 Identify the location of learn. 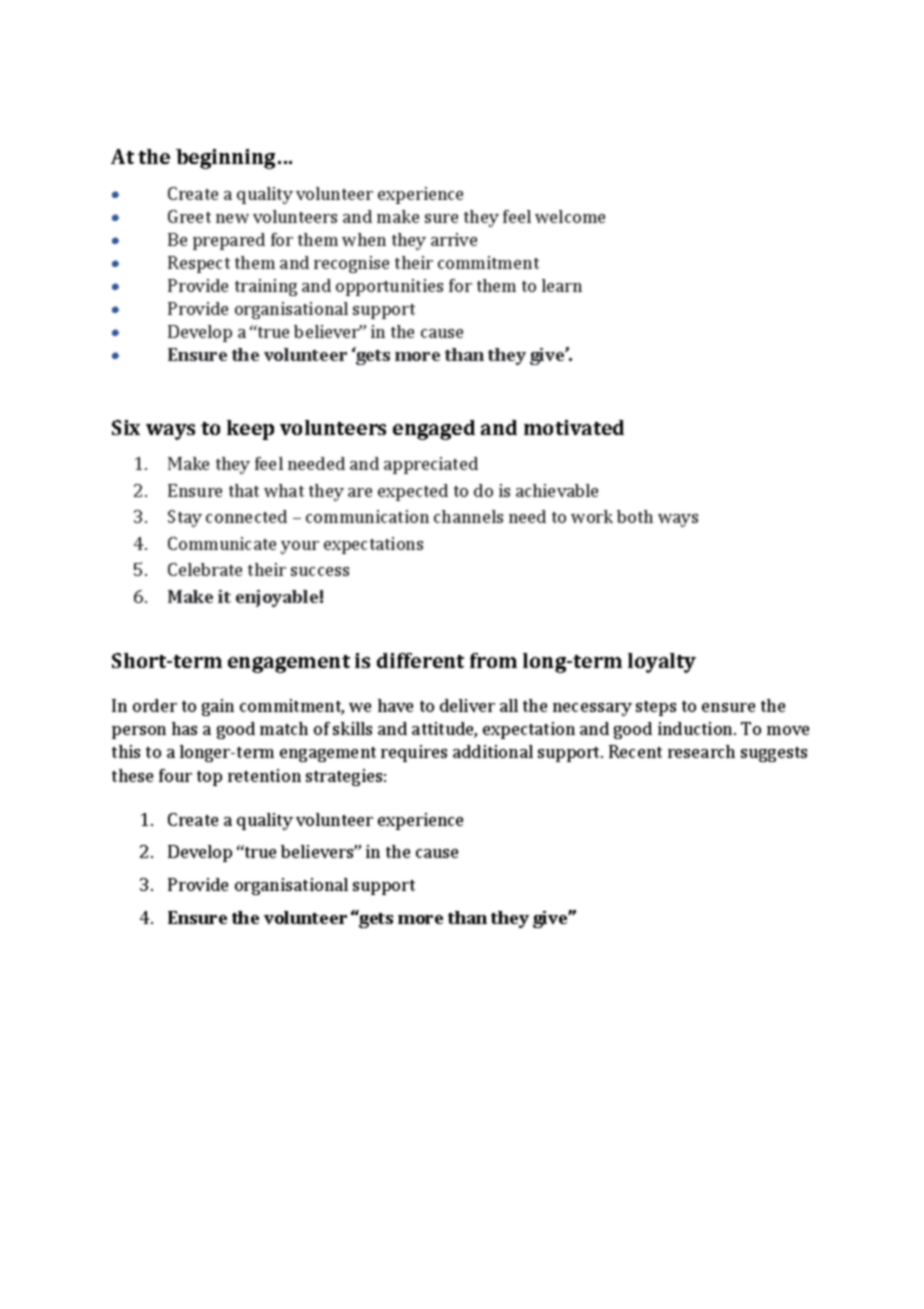
(562, 285).
